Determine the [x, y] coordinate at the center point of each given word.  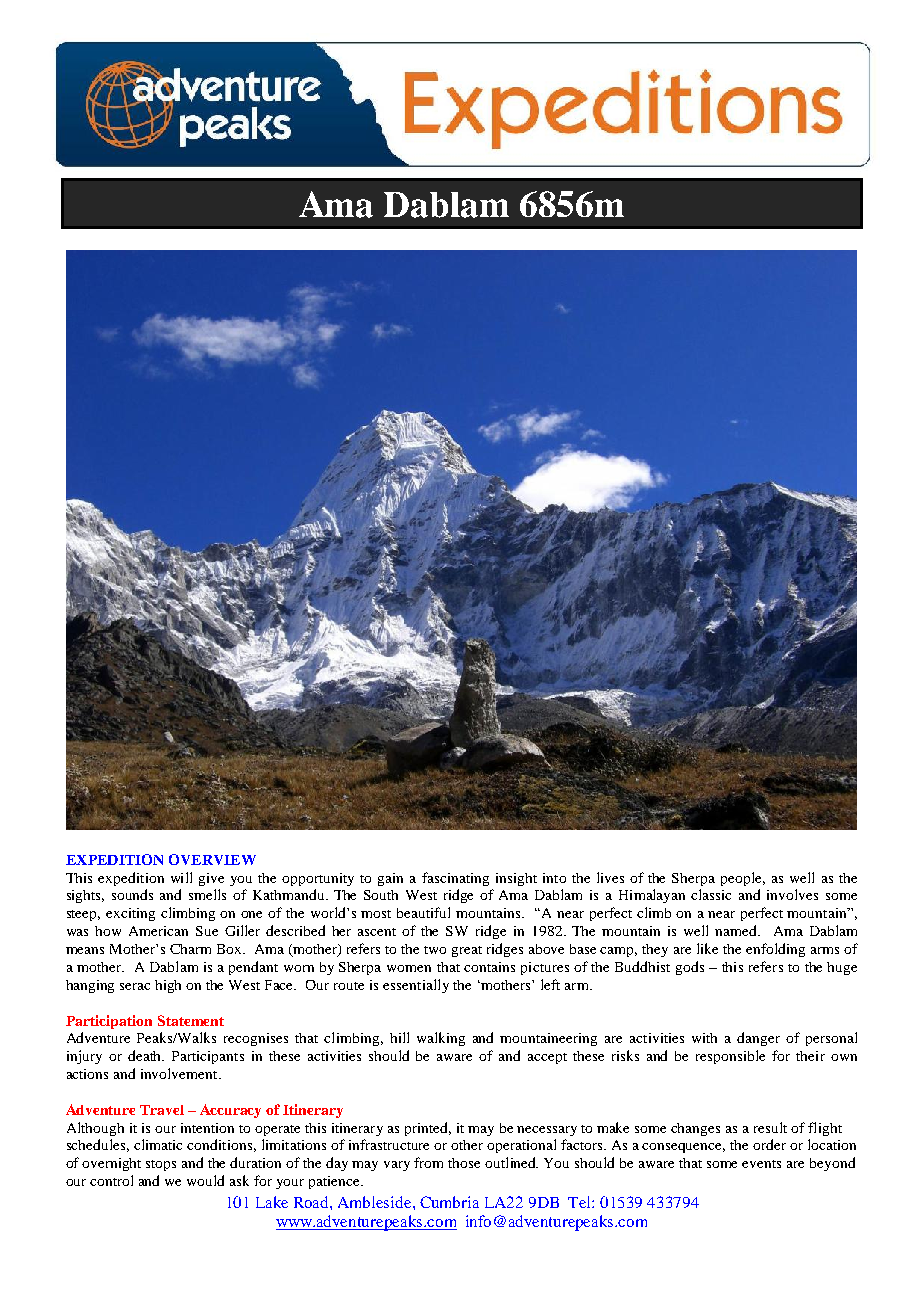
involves [792, 894]
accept [547, 1058]
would [205, 1180]
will [181, 877]
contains [489, 967]
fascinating [455, 879]
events [761, 1164]
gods [690, 968]
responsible [730, 1057]
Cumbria [449, 1202]
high [168, 986]
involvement [180, 1073]
